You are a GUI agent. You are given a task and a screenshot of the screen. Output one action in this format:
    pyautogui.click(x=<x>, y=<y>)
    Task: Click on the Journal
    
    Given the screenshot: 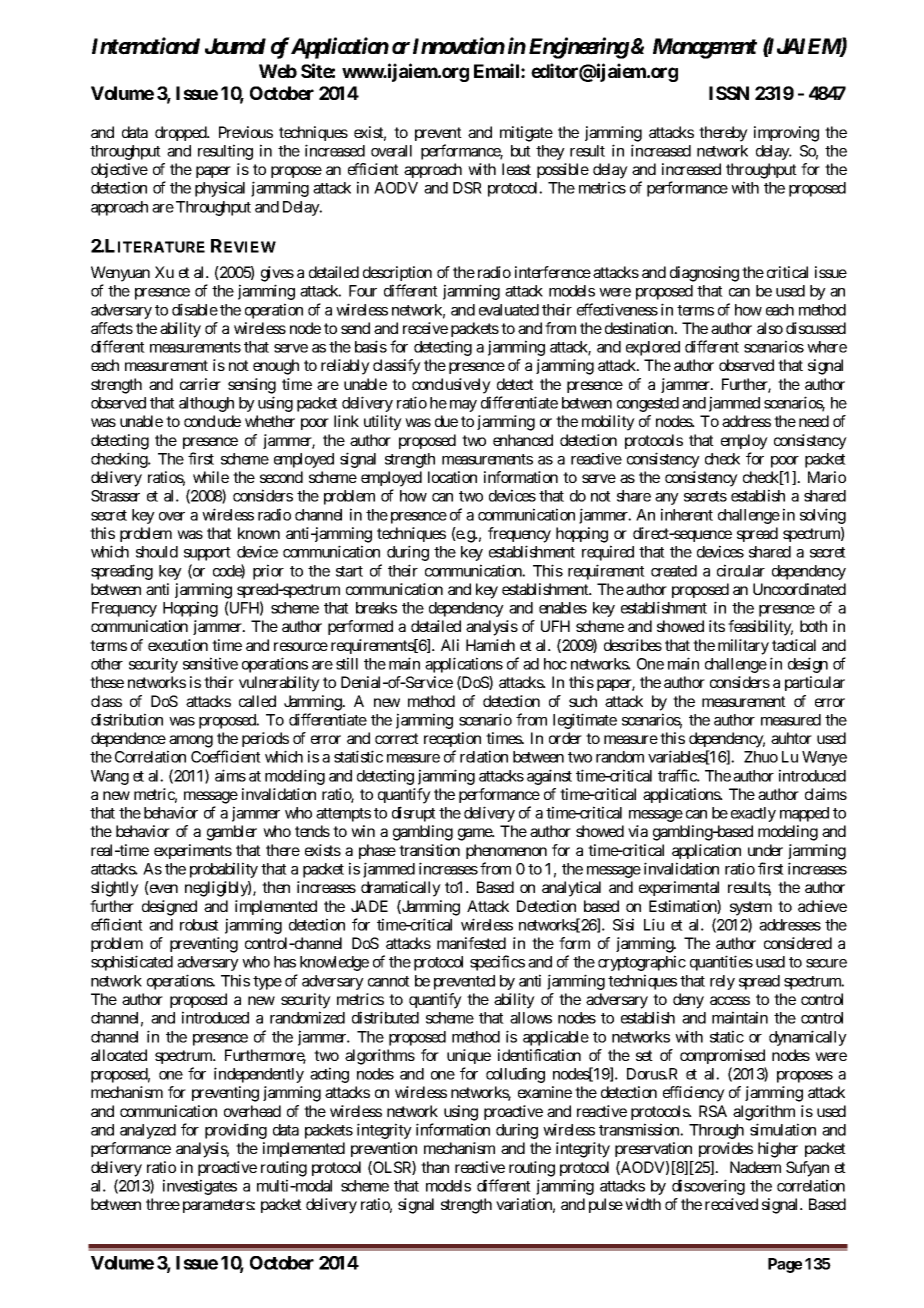 What is the action you would take?
    pyautogui.click(x=235, y=46)
